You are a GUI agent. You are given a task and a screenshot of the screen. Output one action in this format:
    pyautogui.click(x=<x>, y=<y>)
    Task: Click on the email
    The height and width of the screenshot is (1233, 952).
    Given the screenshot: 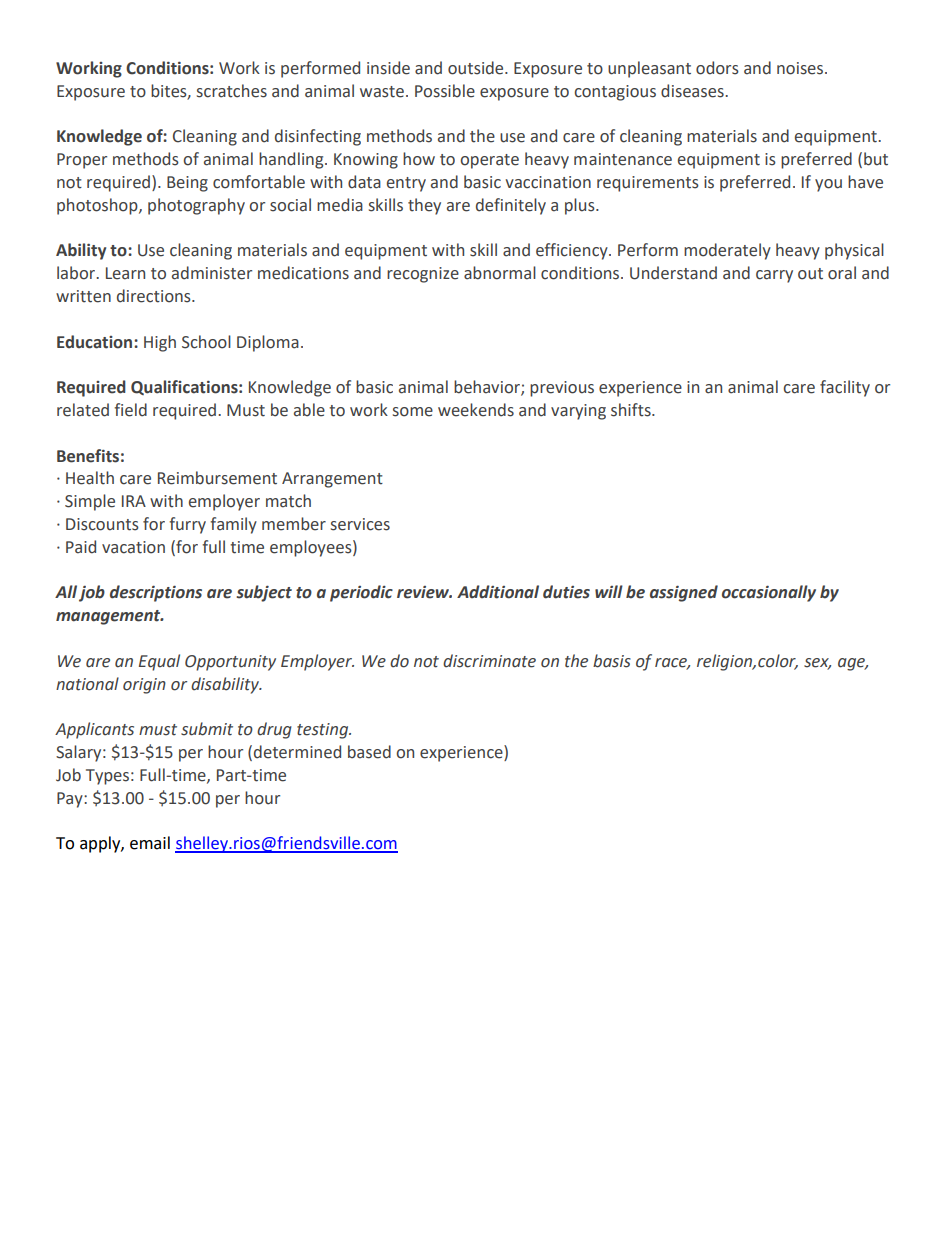 What is the action you would take?
    pyautogui.click(x=150, y=843)
